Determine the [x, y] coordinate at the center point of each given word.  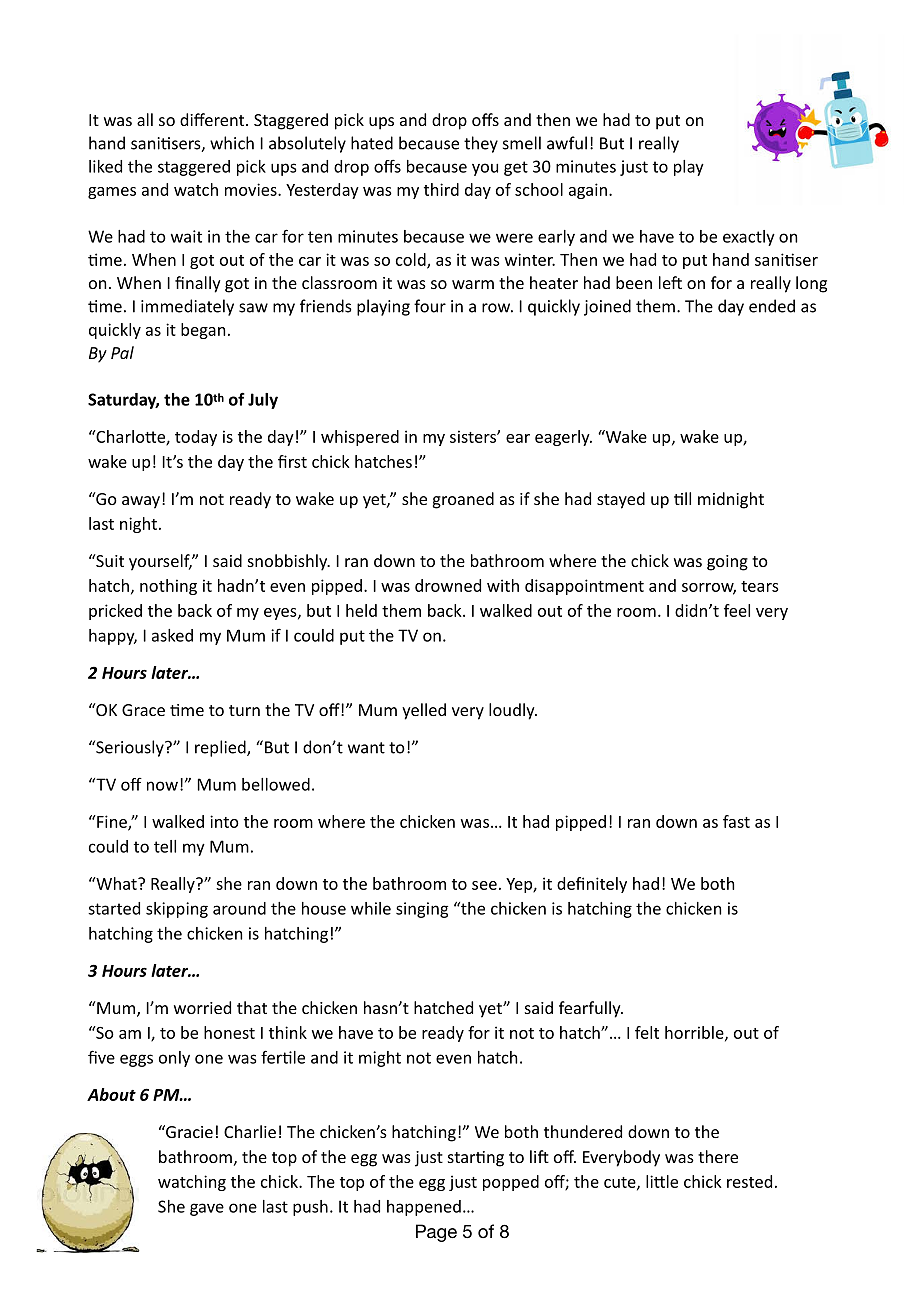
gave [207, 1209]
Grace [143, 710]
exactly [749, 238]
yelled [424, 711]
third [441, 189]
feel [737, 610]
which [232, 143]
